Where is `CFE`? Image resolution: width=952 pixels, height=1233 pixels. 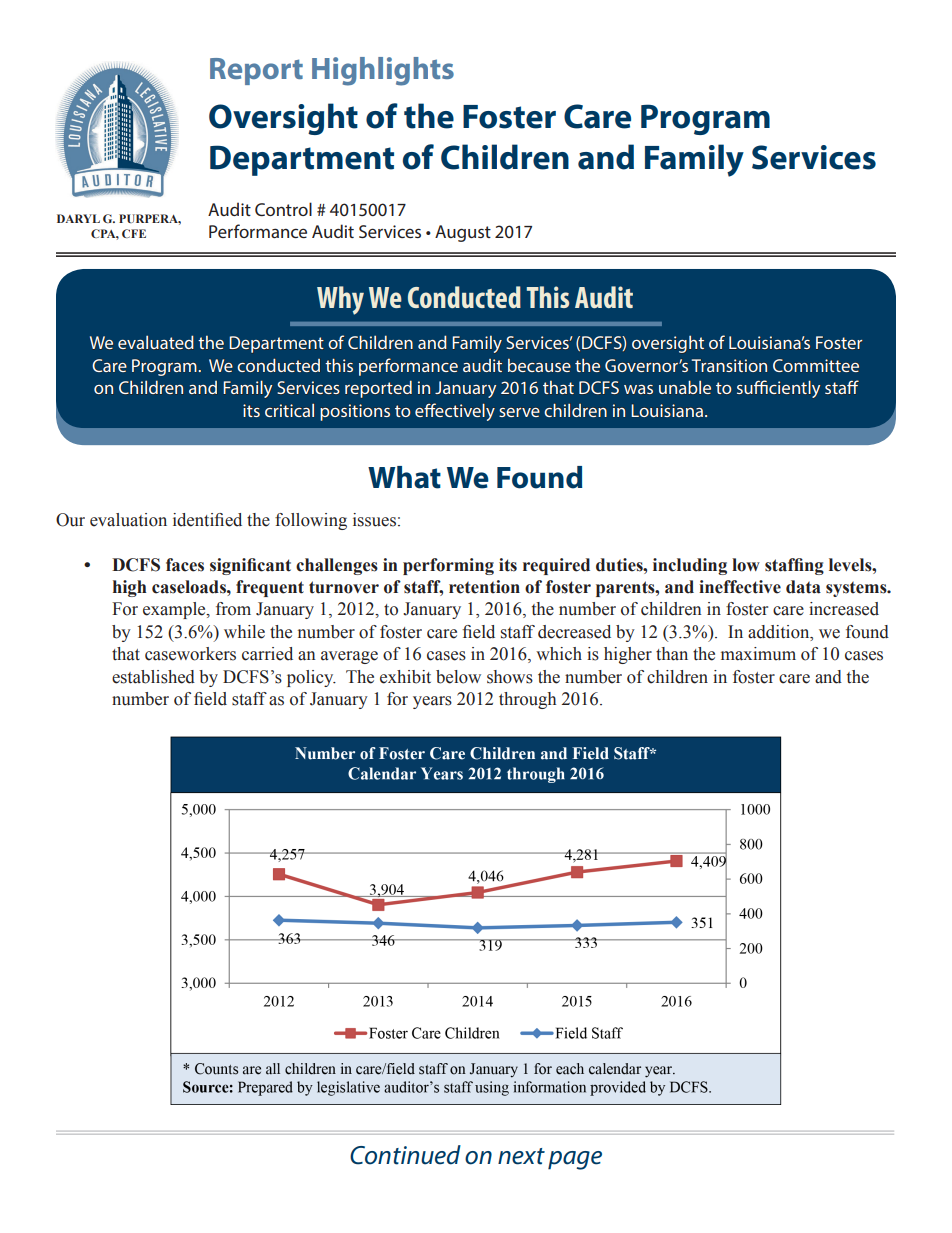
CFE is located at coordinates (134, 233).
